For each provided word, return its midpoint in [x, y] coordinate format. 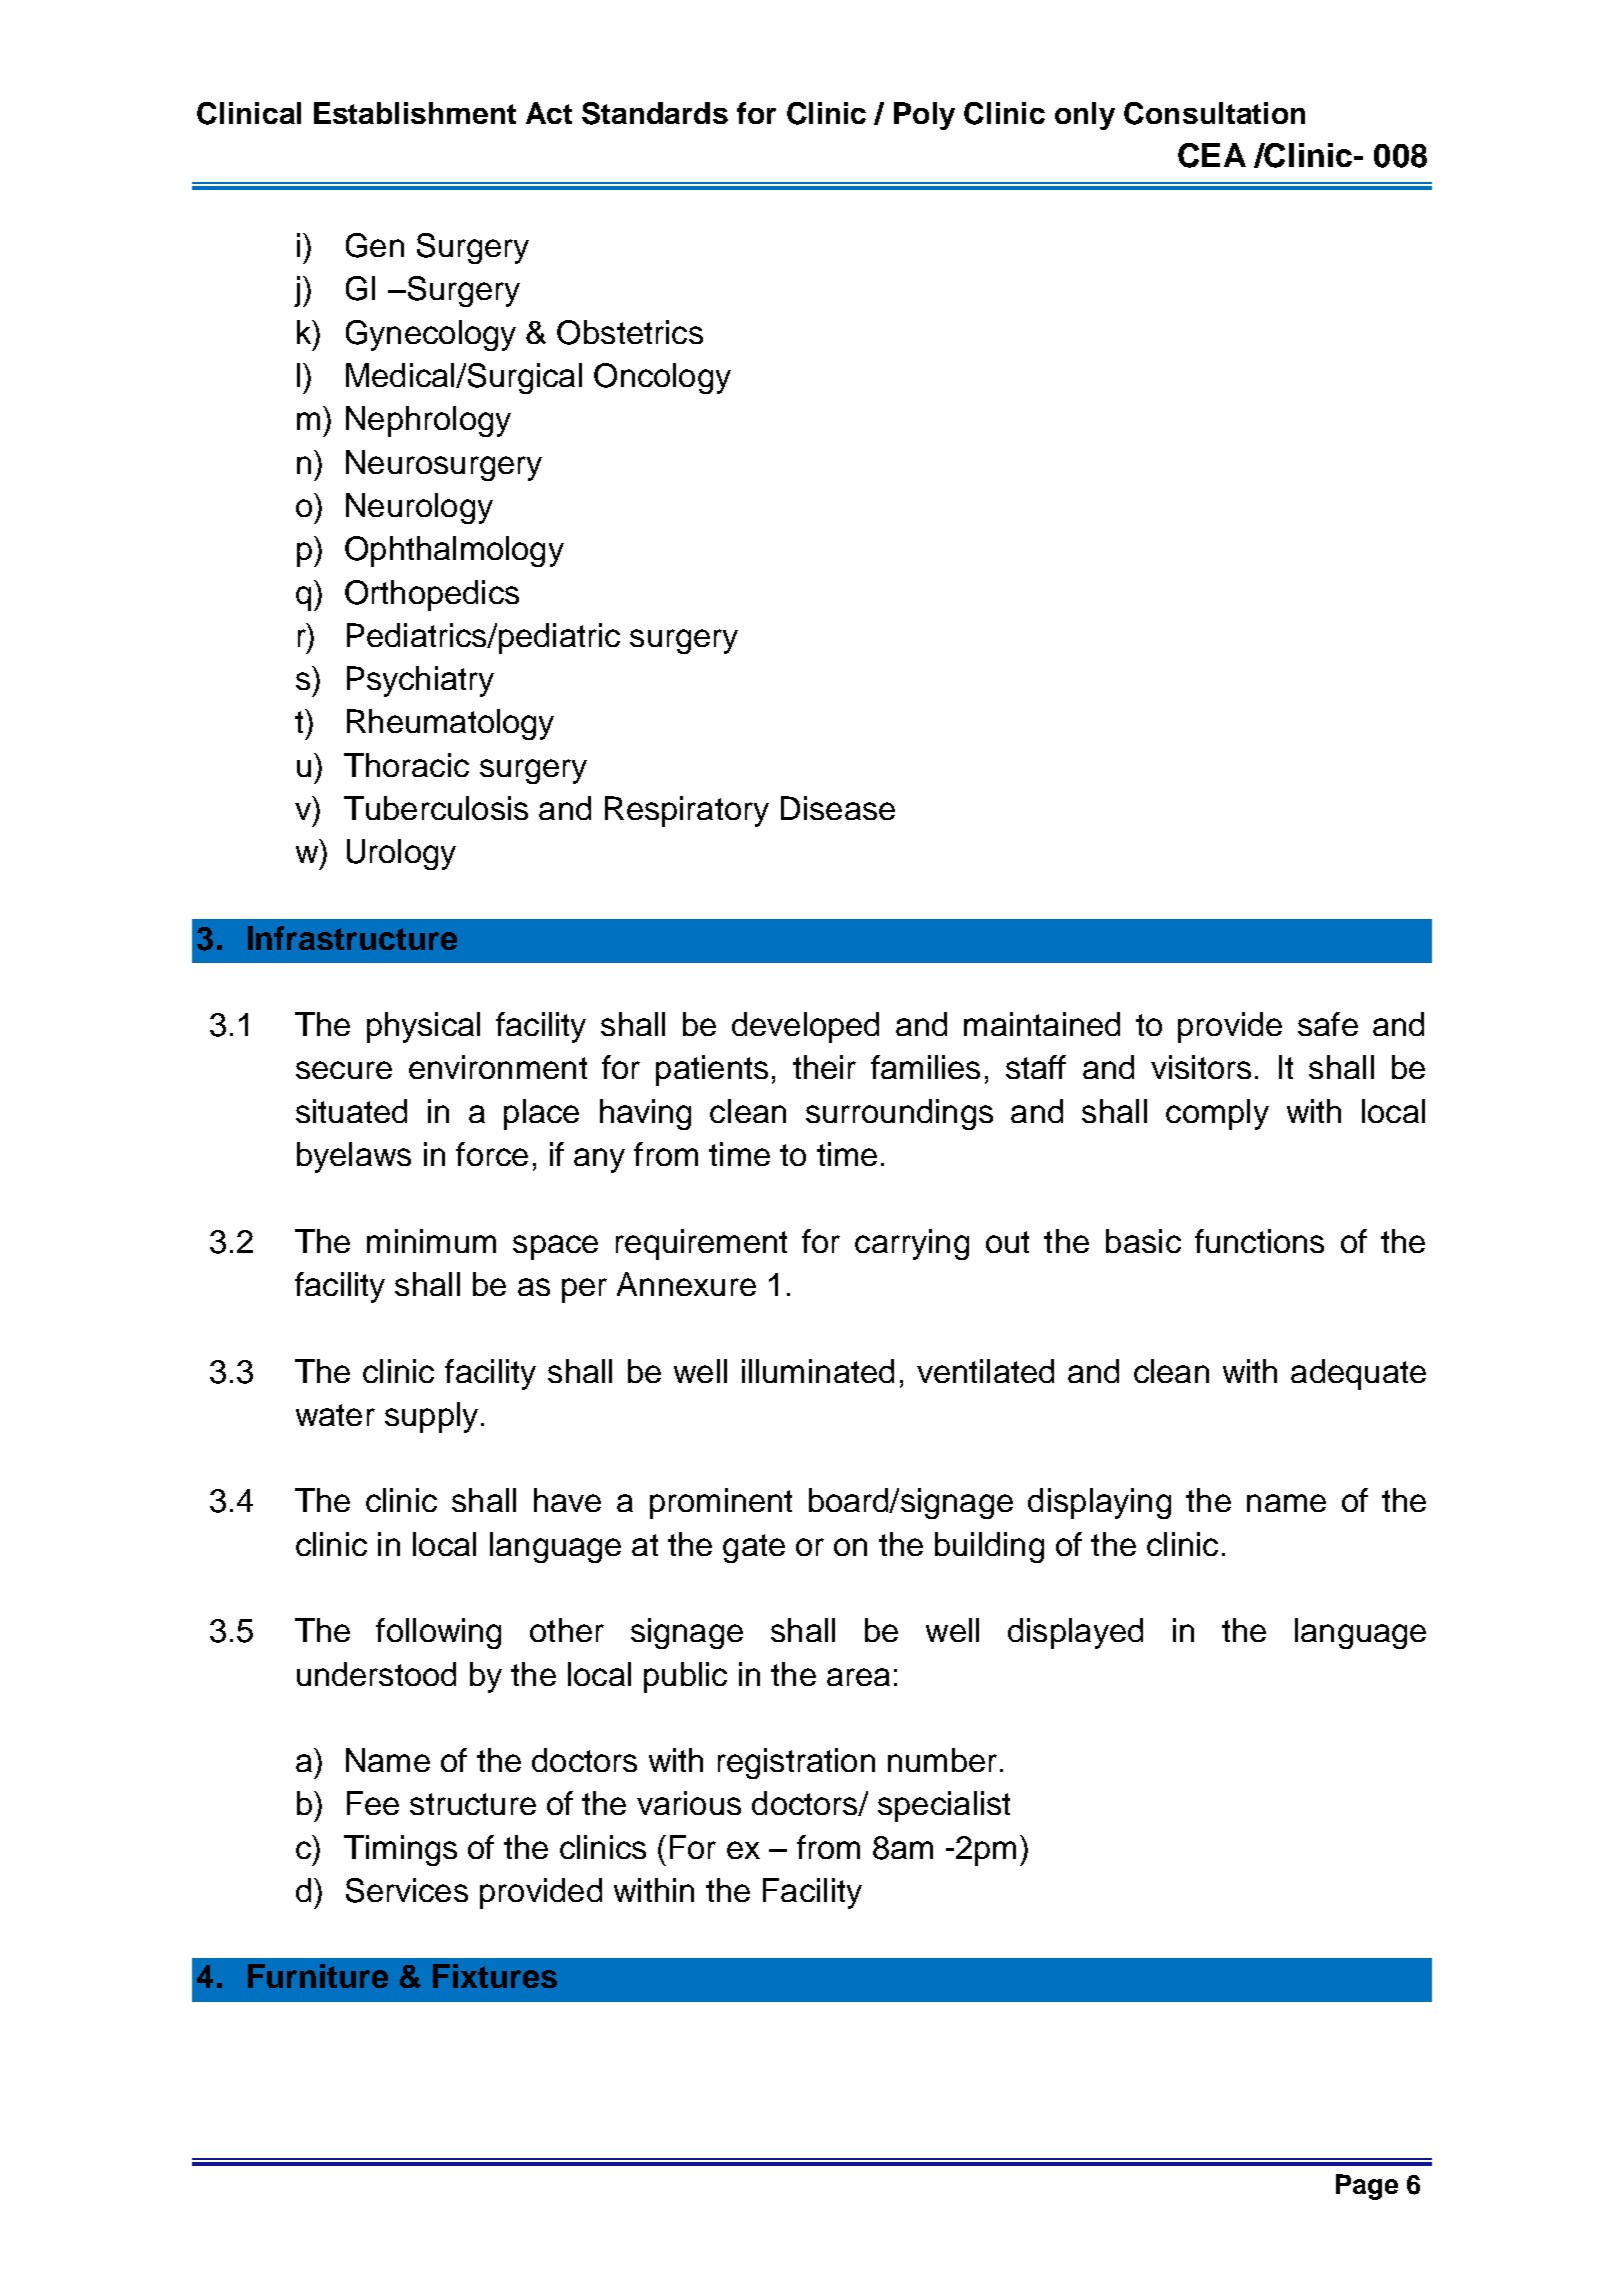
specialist [944, 1806]
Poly [924, 116]
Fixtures [495, 1976]
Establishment [415, 113]
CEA [1212, 155]
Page [1367, 2187]
